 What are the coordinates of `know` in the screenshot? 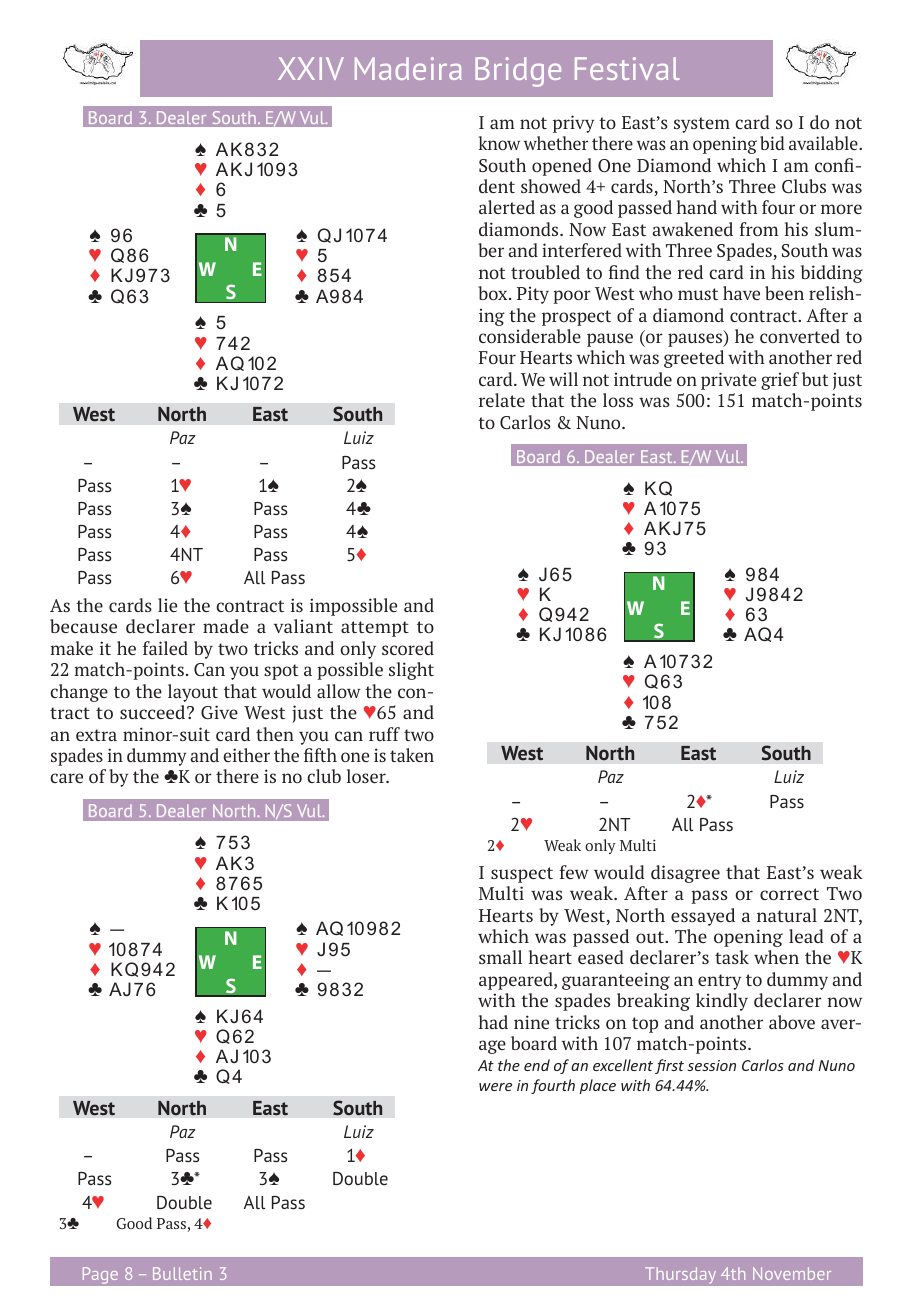 It's located at (499, 143).
